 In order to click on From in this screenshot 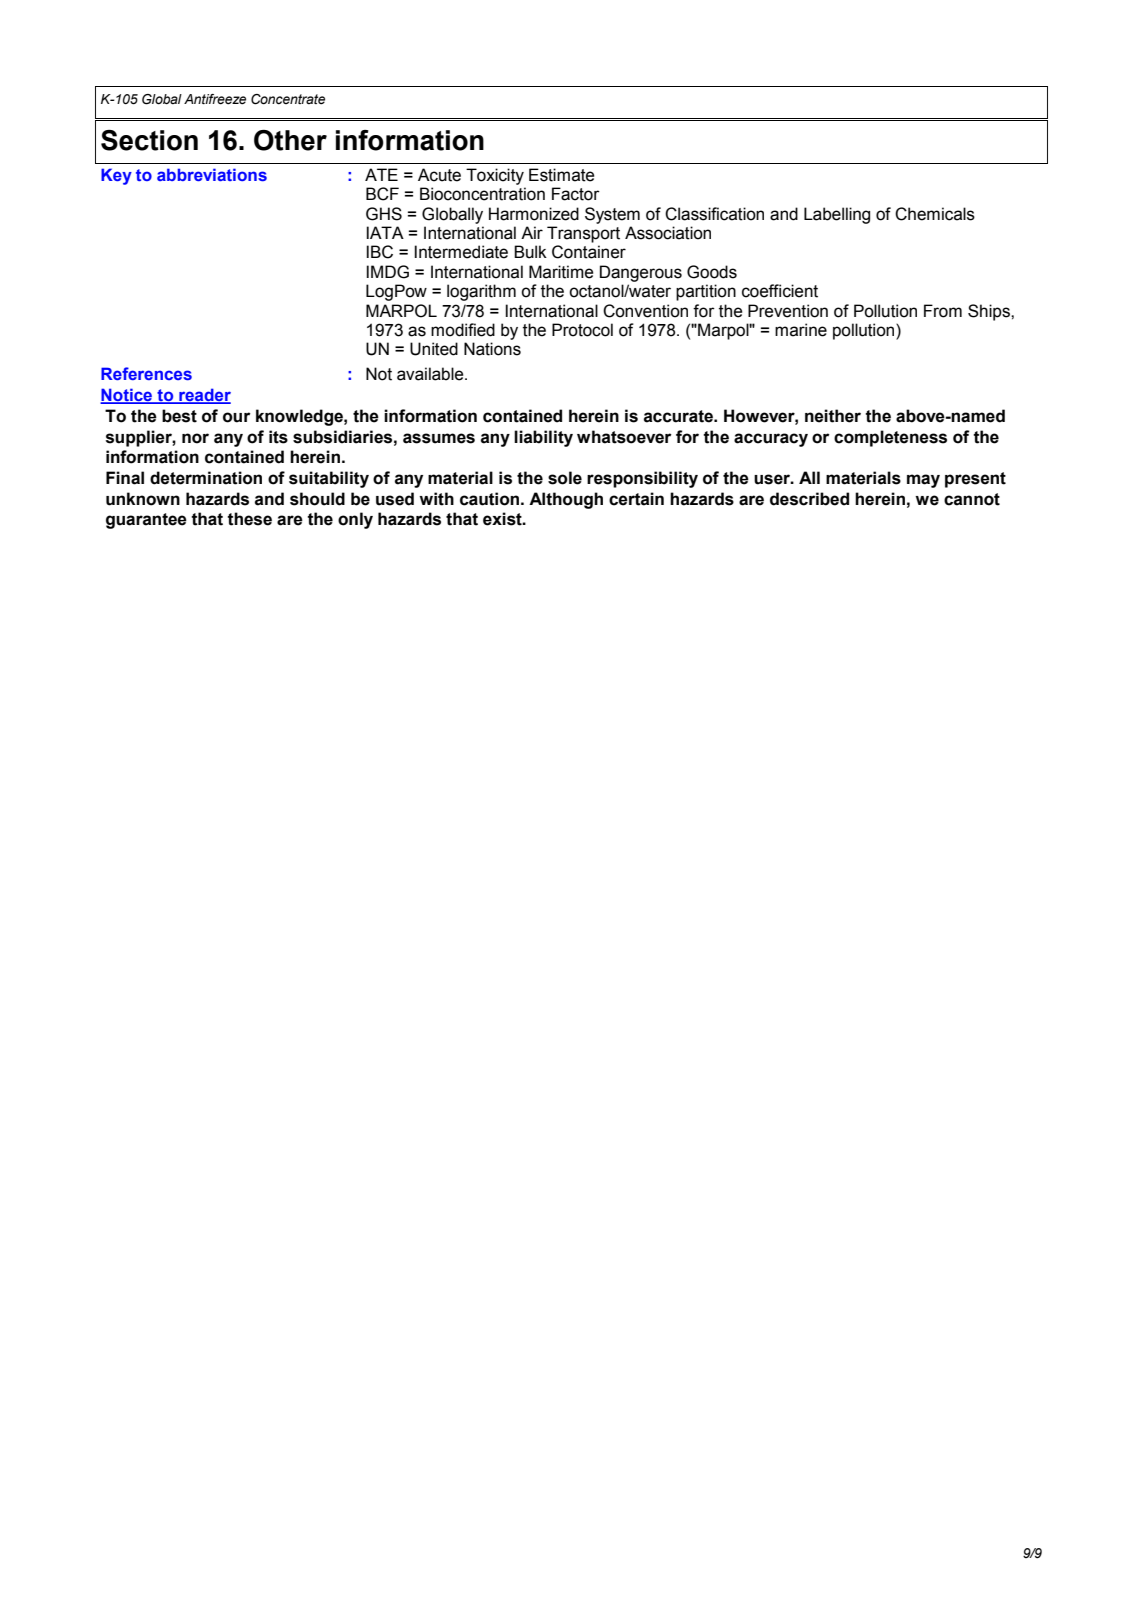, I will do `click(943, 311)`.
